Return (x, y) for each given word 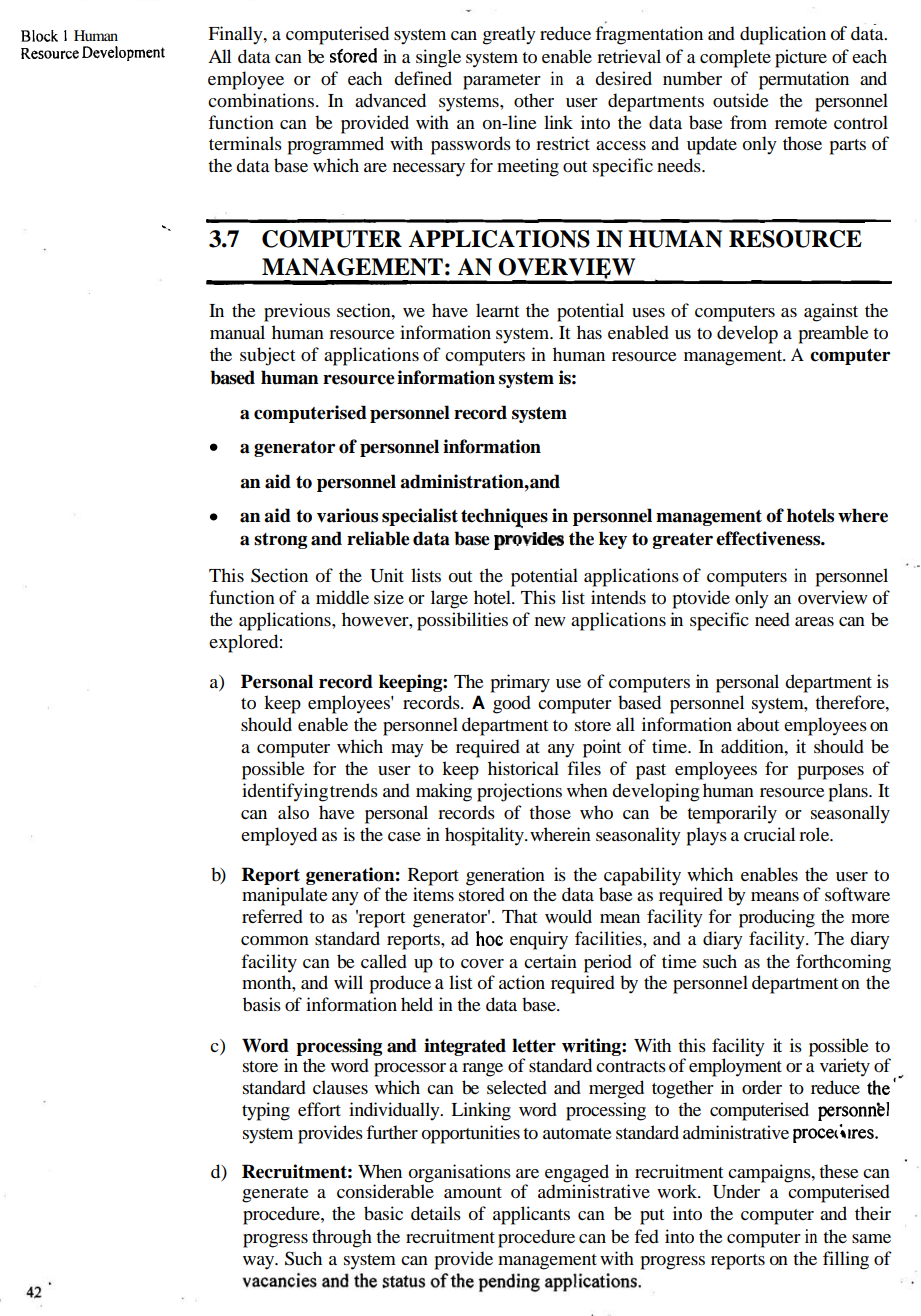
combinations (261, 100)
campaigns (770, 1174)
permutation (804, 80)
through (342, 1238)
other (534, 100)
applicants (531, 1215)
